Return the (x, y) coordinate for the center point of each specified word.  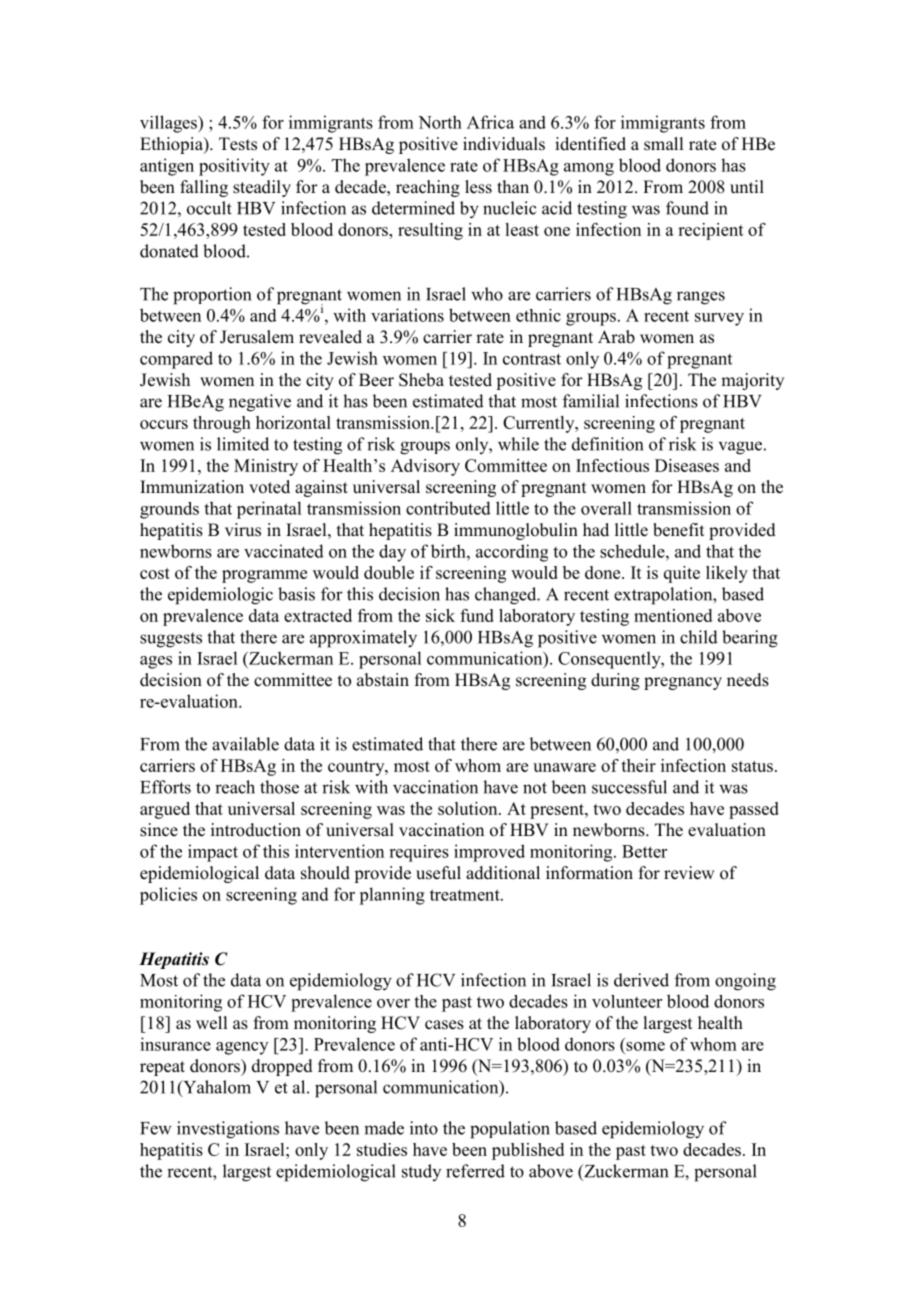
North (440, 122)
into (424, 1128)
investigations (228, 1130)
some (645, 1046)
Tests (238, 144)
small (663, 144)
